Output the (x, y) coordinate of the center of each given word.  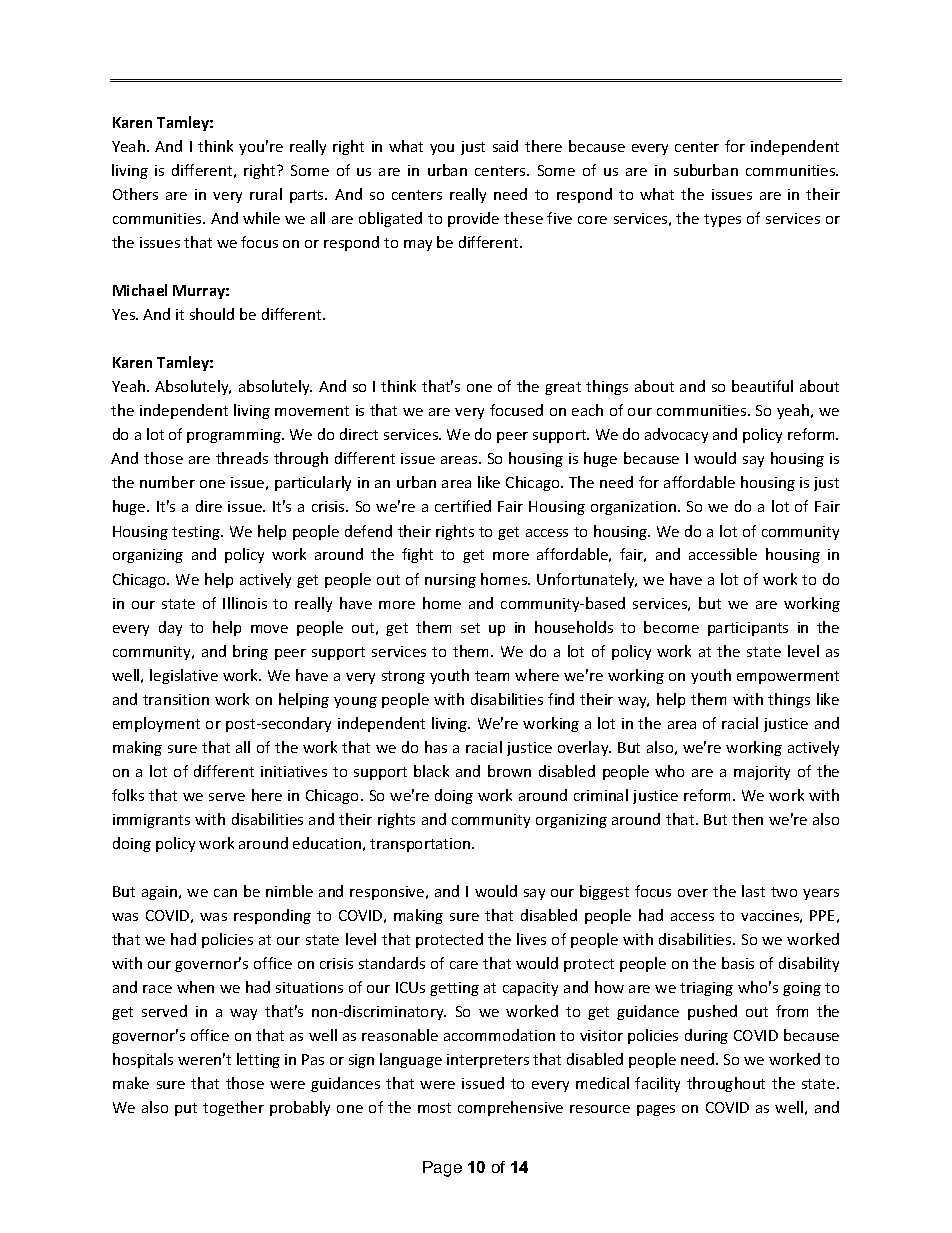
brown (509, 771)
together (233, 1108)
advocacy (676, 435)
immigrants (151, 821)
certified (463, 506)
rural (266, 194)
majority (762, 773)
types (722, 220)
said (505, 146)
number (167, 482)
